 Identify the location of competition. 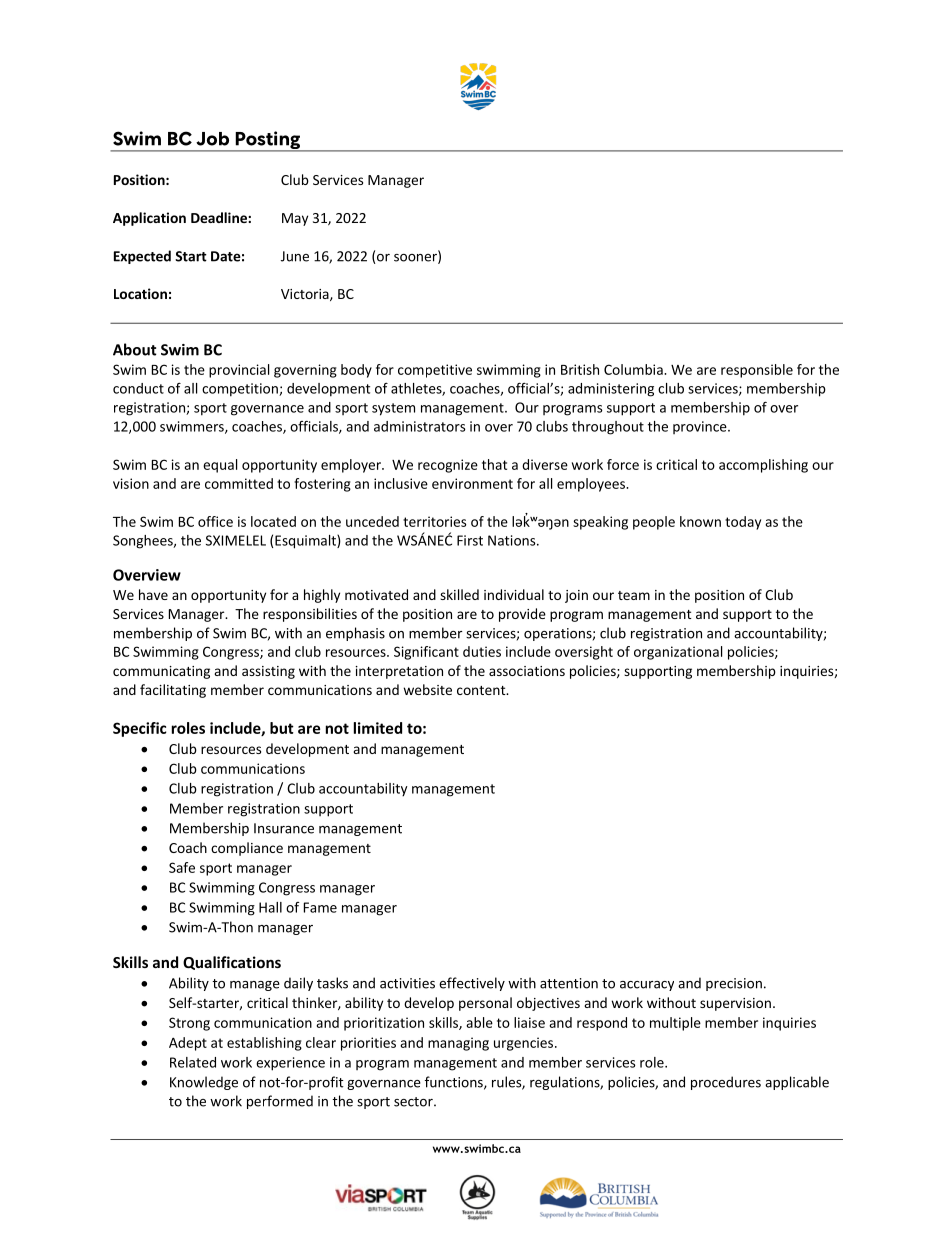
(241, 390).
